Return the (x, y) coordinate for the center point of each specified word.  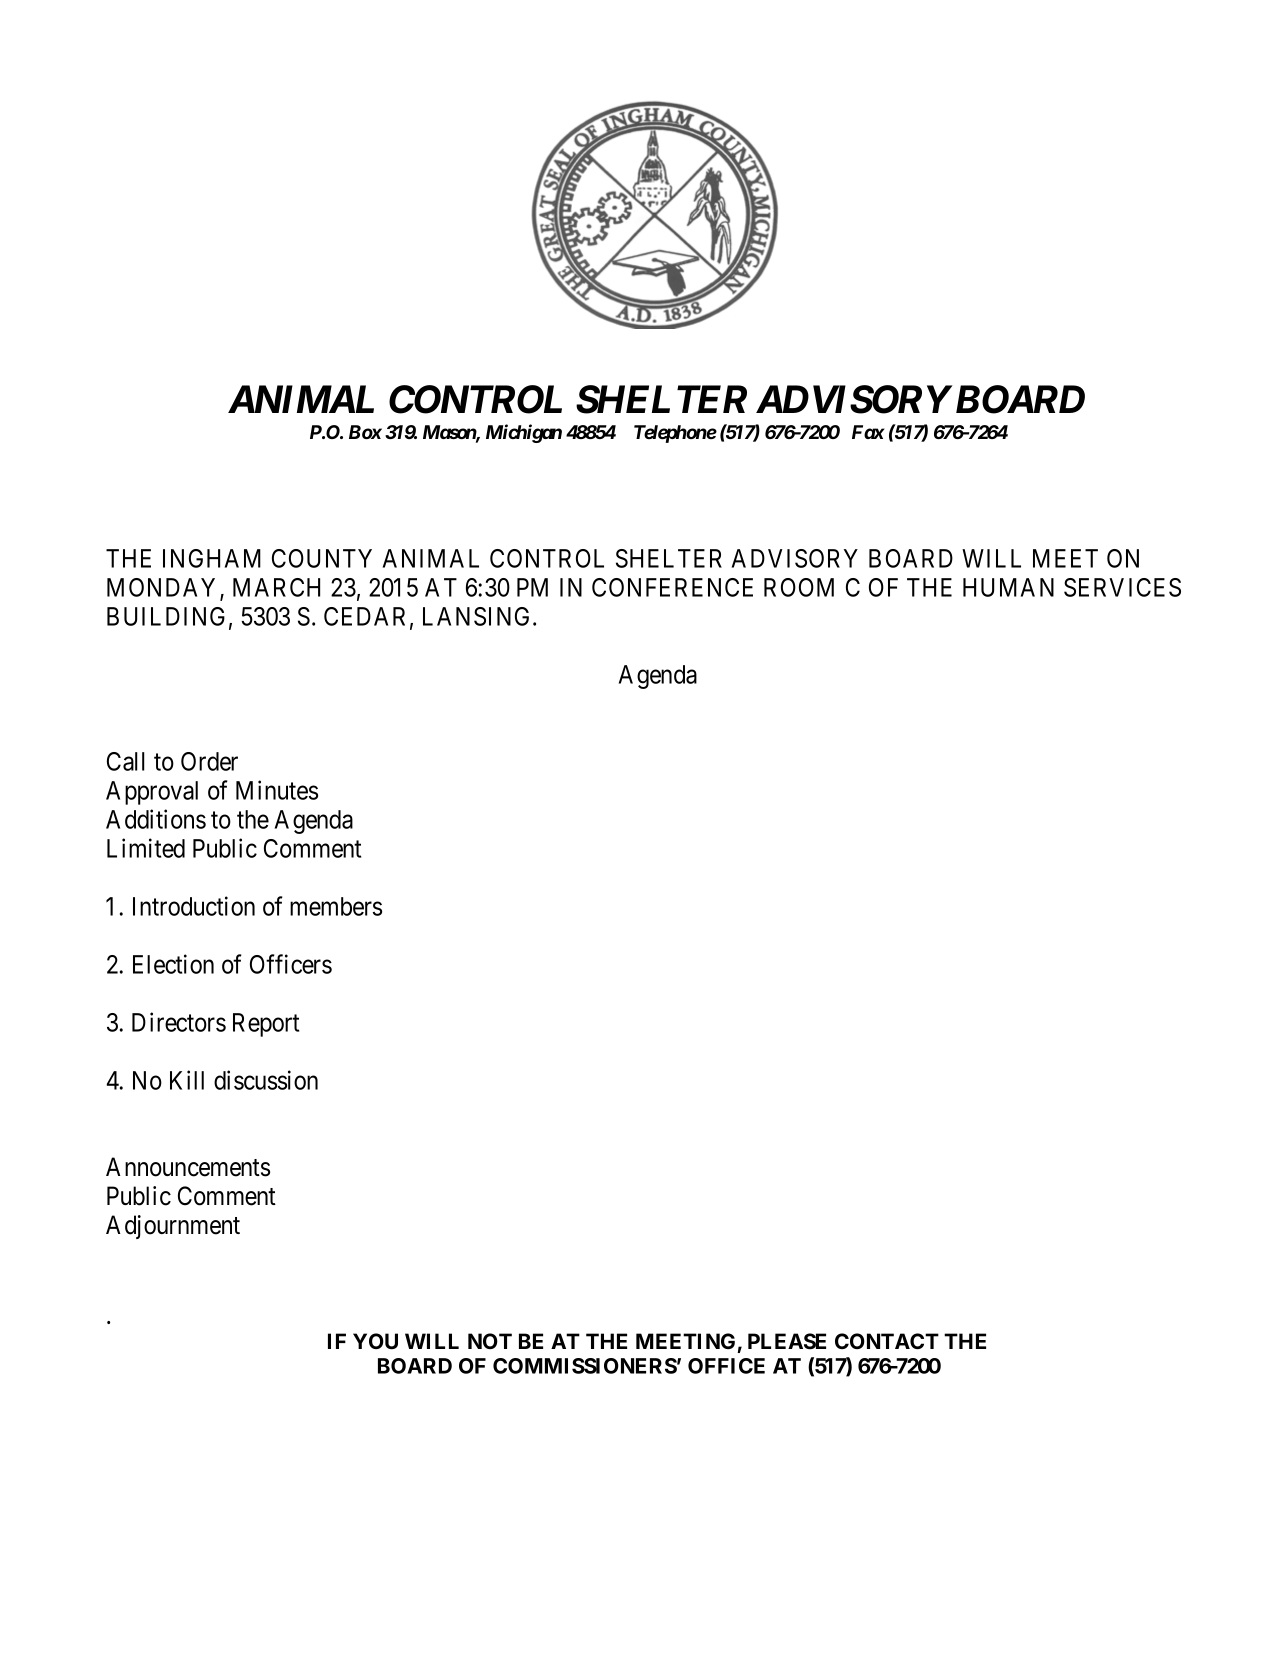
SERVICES (1122, 587)
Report (266, 1025)
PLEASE (787, 1341)
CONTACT (887, 1341)
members (336, 906)
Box (365, 432)
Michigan (524, 433)
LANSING (478, 616)
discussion (266, 1080)
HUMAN (1008, 587)
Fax (868, 432)
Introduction (194, 906)
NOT (490, 1341)
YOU (375, 1341)
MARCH (276, 587)
